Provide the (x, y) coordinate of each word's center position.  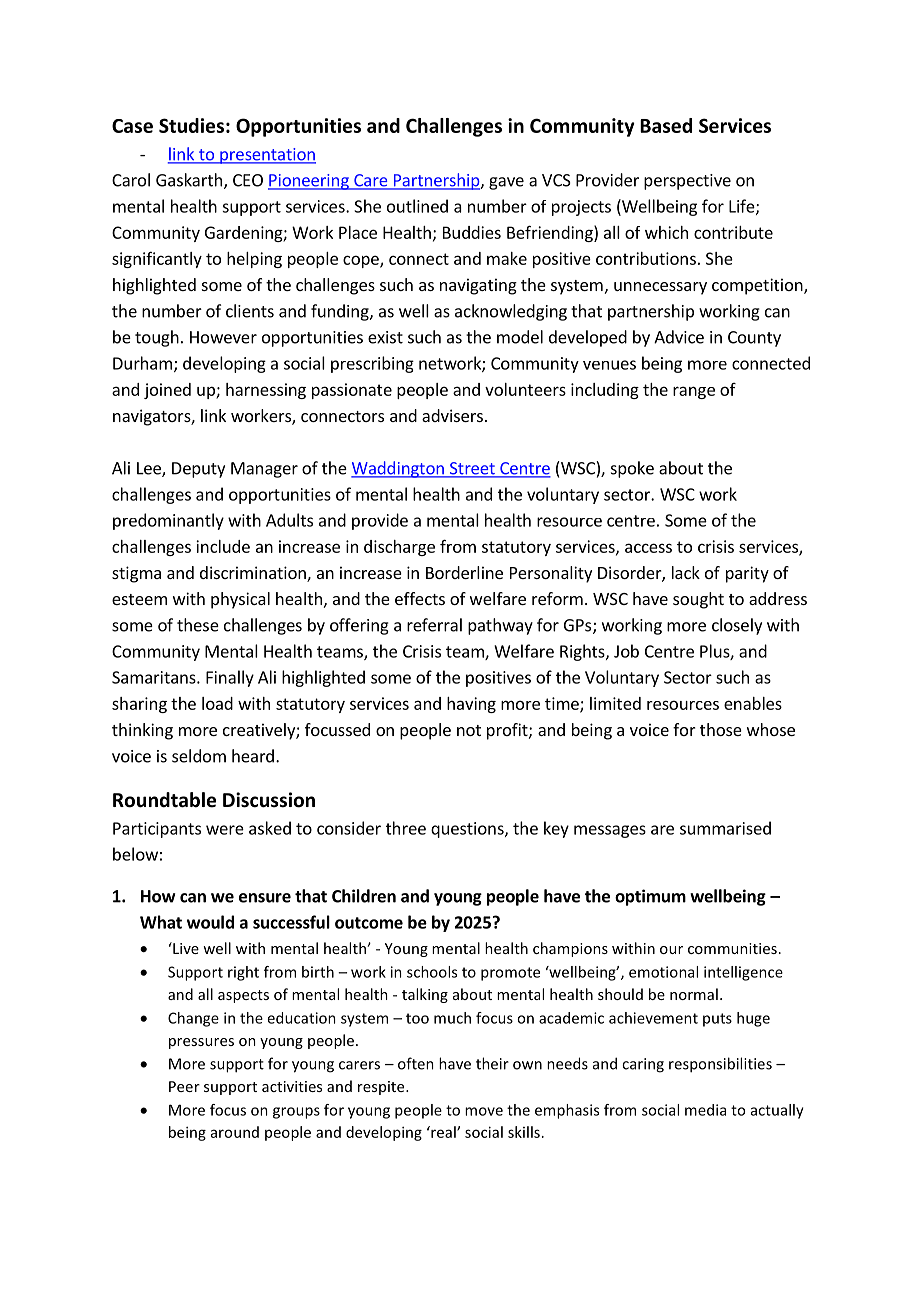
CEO (248, 180)
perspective (687, 182)
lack (686, 572)
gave (506, 183)
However (223, 337)
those (721, 729)
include (223, 546)
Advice (679, 337)
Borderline (464, 572)
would (210, 922)
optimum (650, 897)
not (469, 730)
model (520, 337)
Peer (184, 1086)
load (217, 703)
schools (432, 972)
